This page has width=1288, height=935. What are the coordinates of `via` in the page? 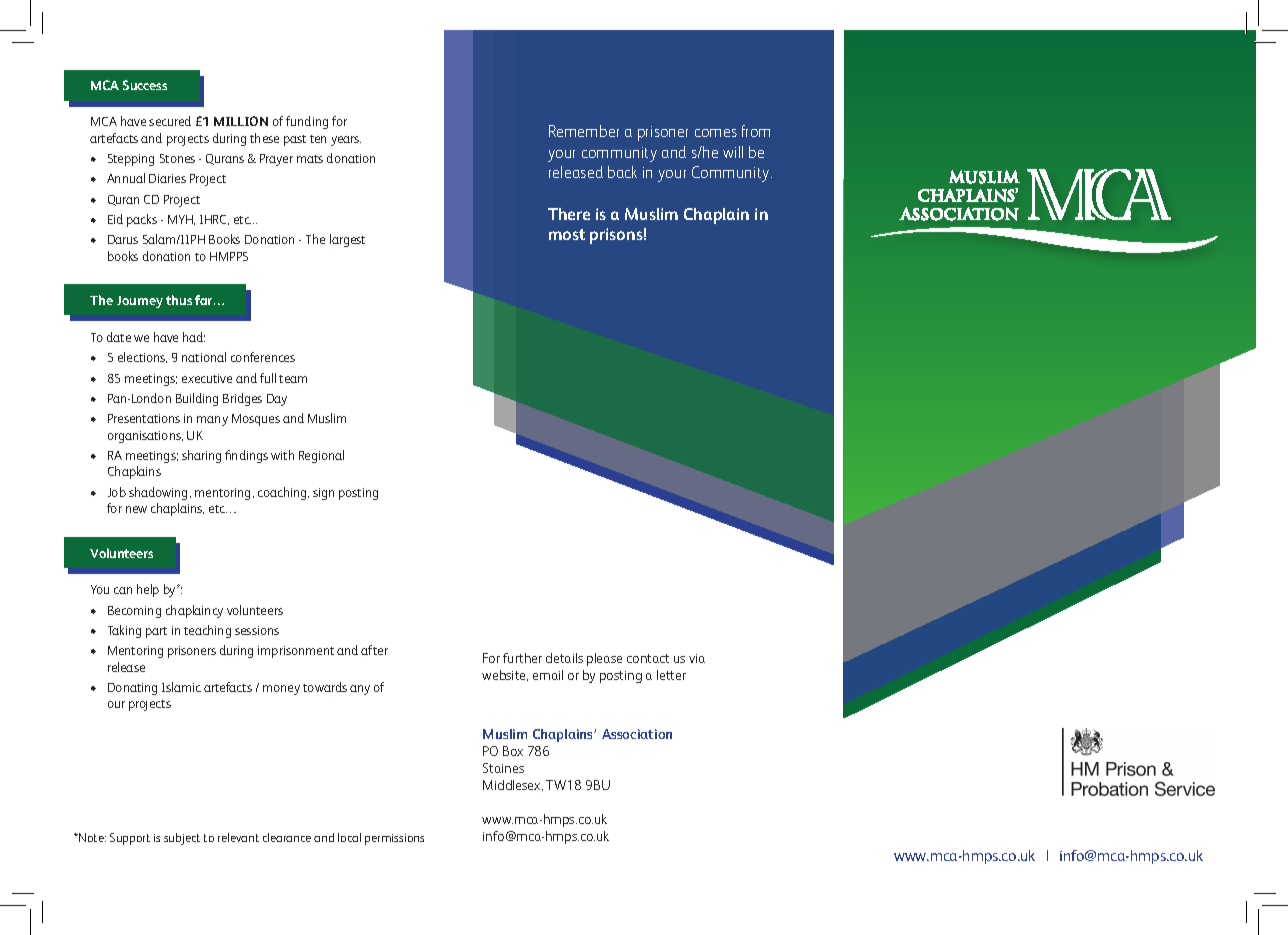 It's located at (697, 658).
